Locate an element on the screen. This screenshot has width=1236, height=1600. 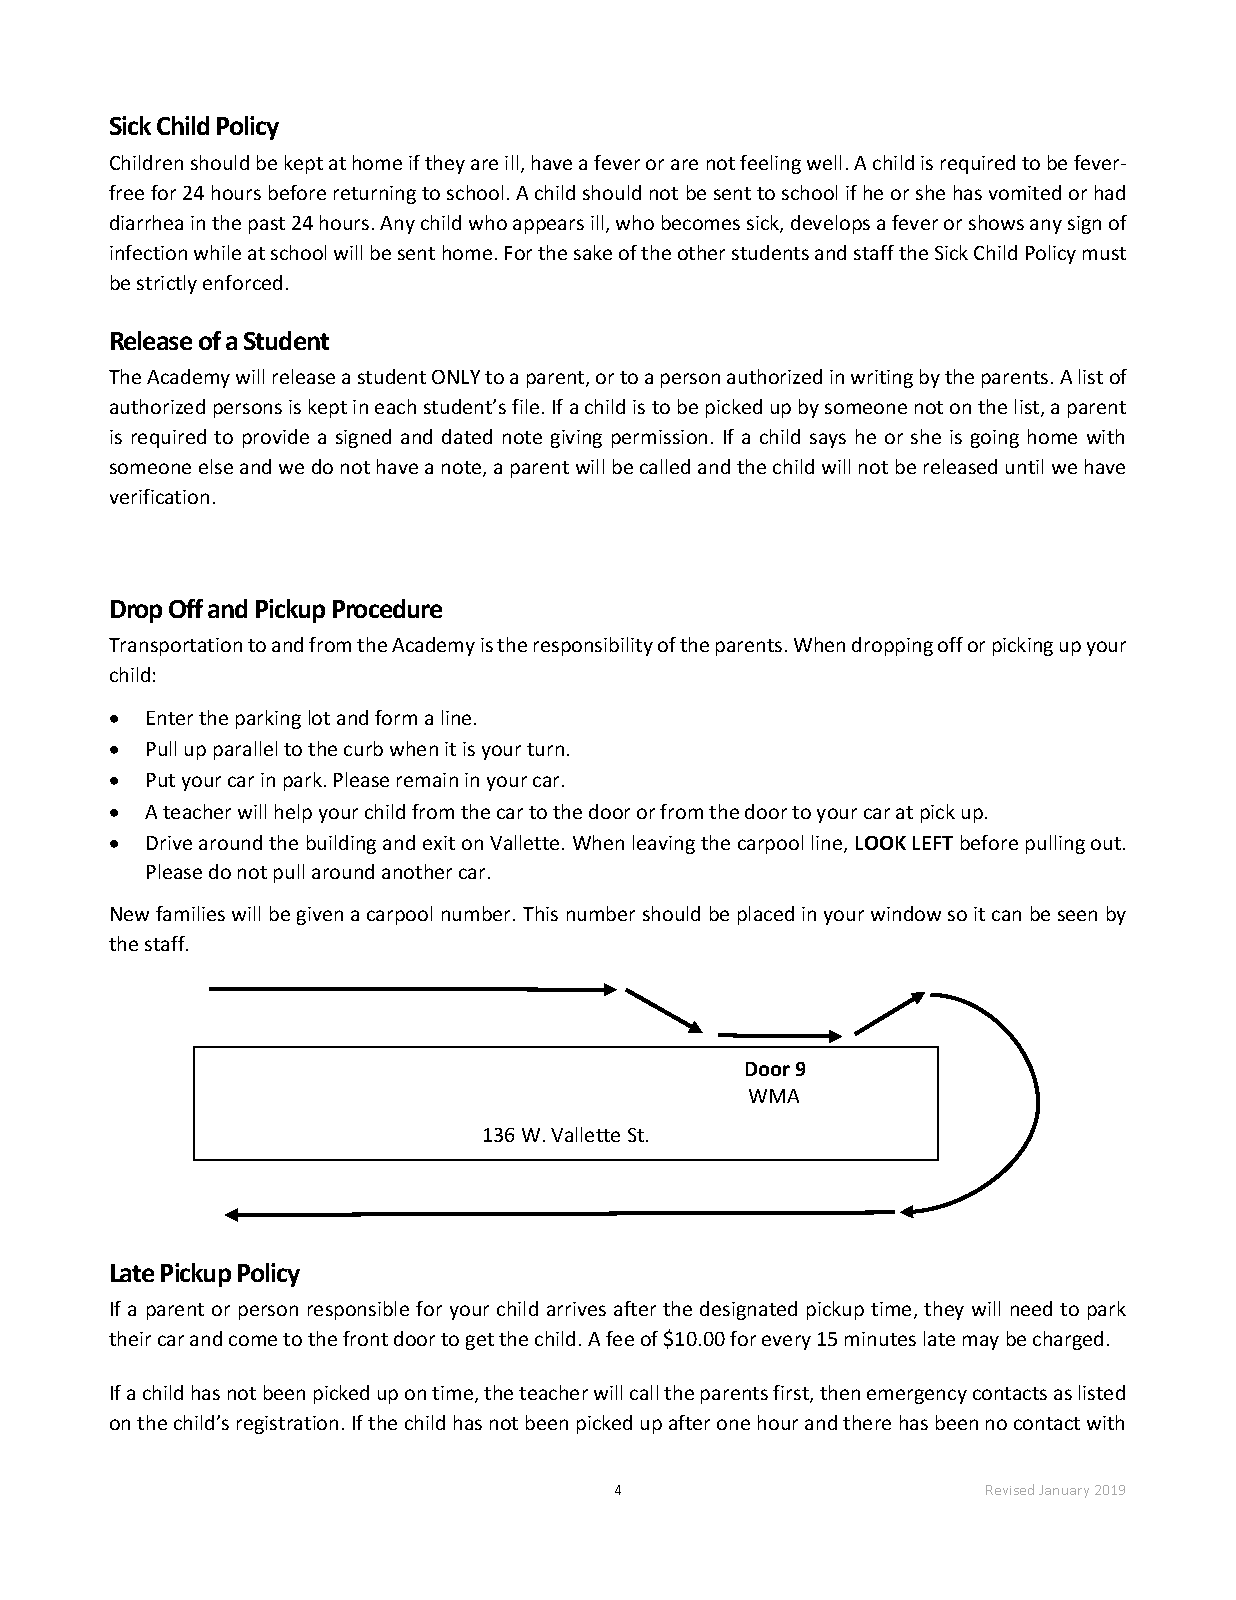
registration is located at coordinates (287, 1425).
